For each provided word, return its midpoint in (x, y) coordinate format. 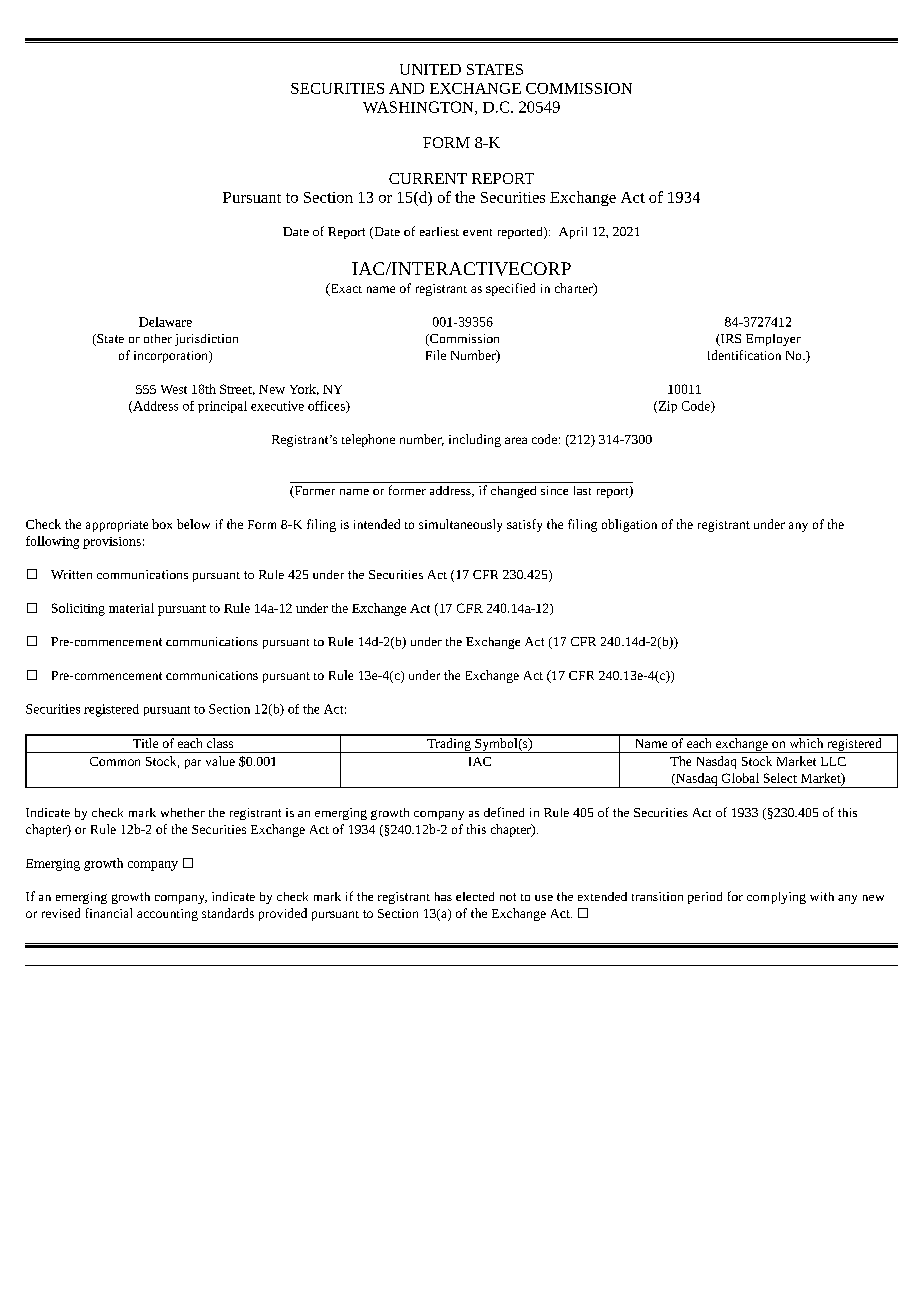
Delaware (165, 322)
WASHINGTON (419, 108)
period (705, 898)
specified (510, 289)
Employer (773, 340)
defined (504, 812)
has (443, 896)
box (162, 524)
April (573, 233)
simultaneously (460, 525)
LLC (833, 761)
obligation (629, 525)
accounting (167, 915)
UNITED (430, 69)
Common (115, 761)
